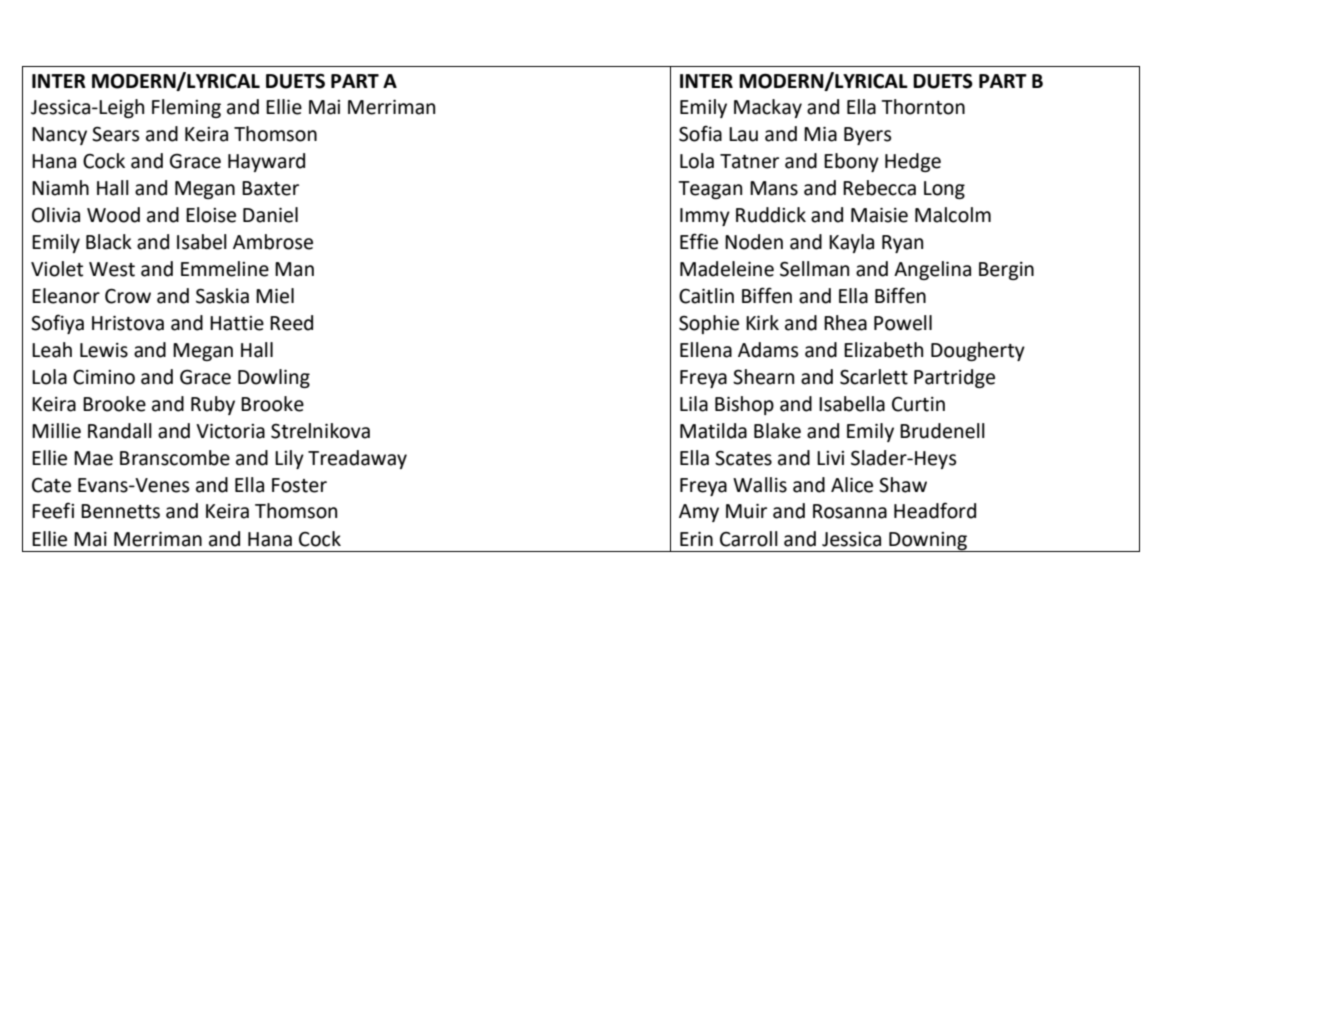 This document has height=1026, width=1328. What do you see at coordinates (112, 269) in the document?
I see `West` at bounding box center [112, 269].
